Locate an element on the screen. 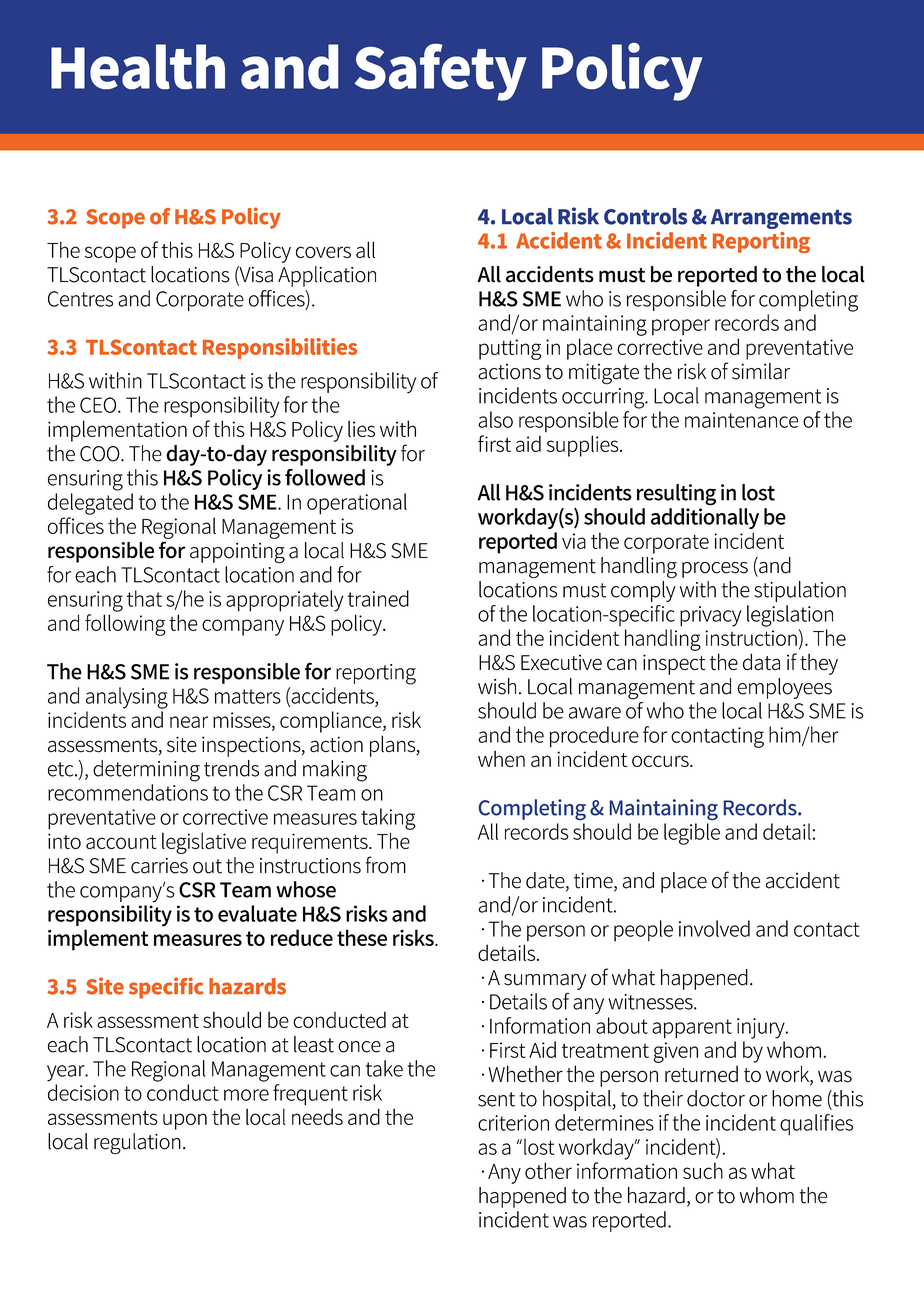  Health is located at coordinates (138, 66).
